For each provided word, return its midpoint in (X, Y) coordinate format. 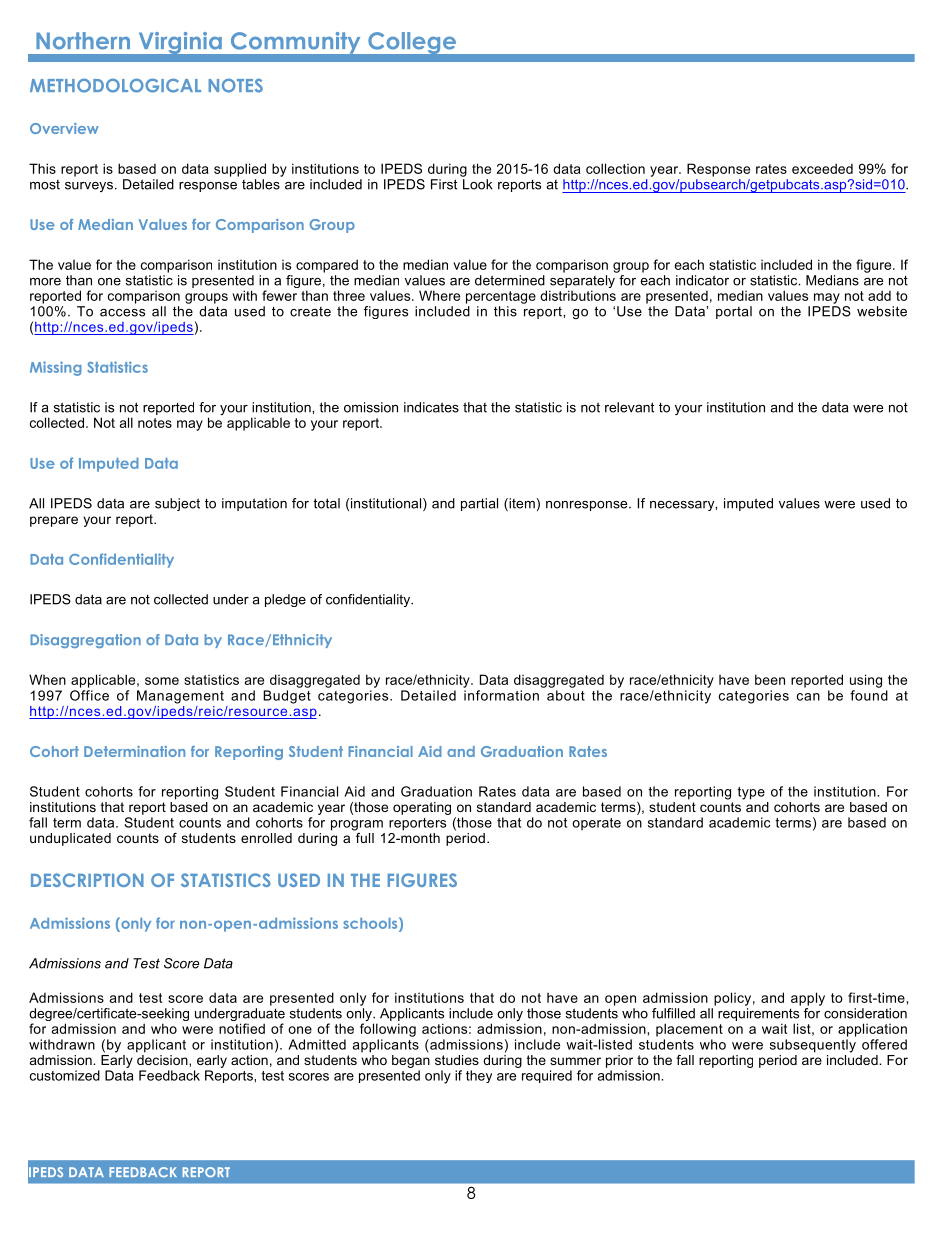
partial (479, 504)
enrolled (266, 838)
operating (422, 808)
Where (439, 295)
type (751, 793)
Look (478, 184)
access (122, 313)
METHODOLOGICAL (115, 85)
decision (163, 1058)
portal (734, 312)
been (770, 679)
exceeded (822, 168)
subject (177, 504)
